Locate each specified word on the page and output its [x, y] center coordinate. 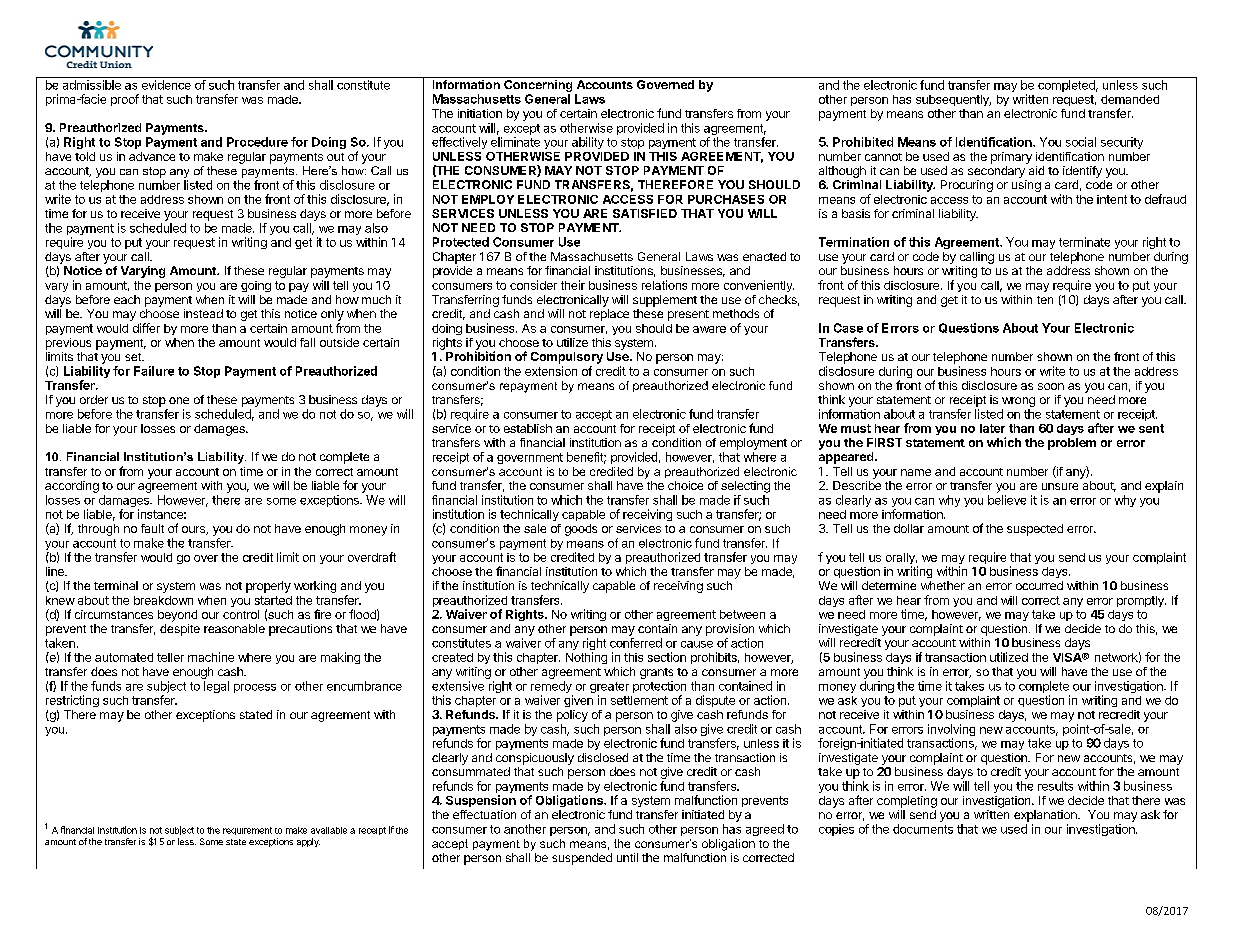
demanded [1130, 99]
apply [308, 842]
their [573, 285]
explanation [1046, 816]
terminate [1084, 242]
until [627, 857]
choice [685, 485]
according [72, 487]
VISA [1068, 657]
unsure [1060, 486]
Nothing [586, 658]
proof [125, 100]
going [256, 286]
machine [211, 657]
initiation [480, 113]
